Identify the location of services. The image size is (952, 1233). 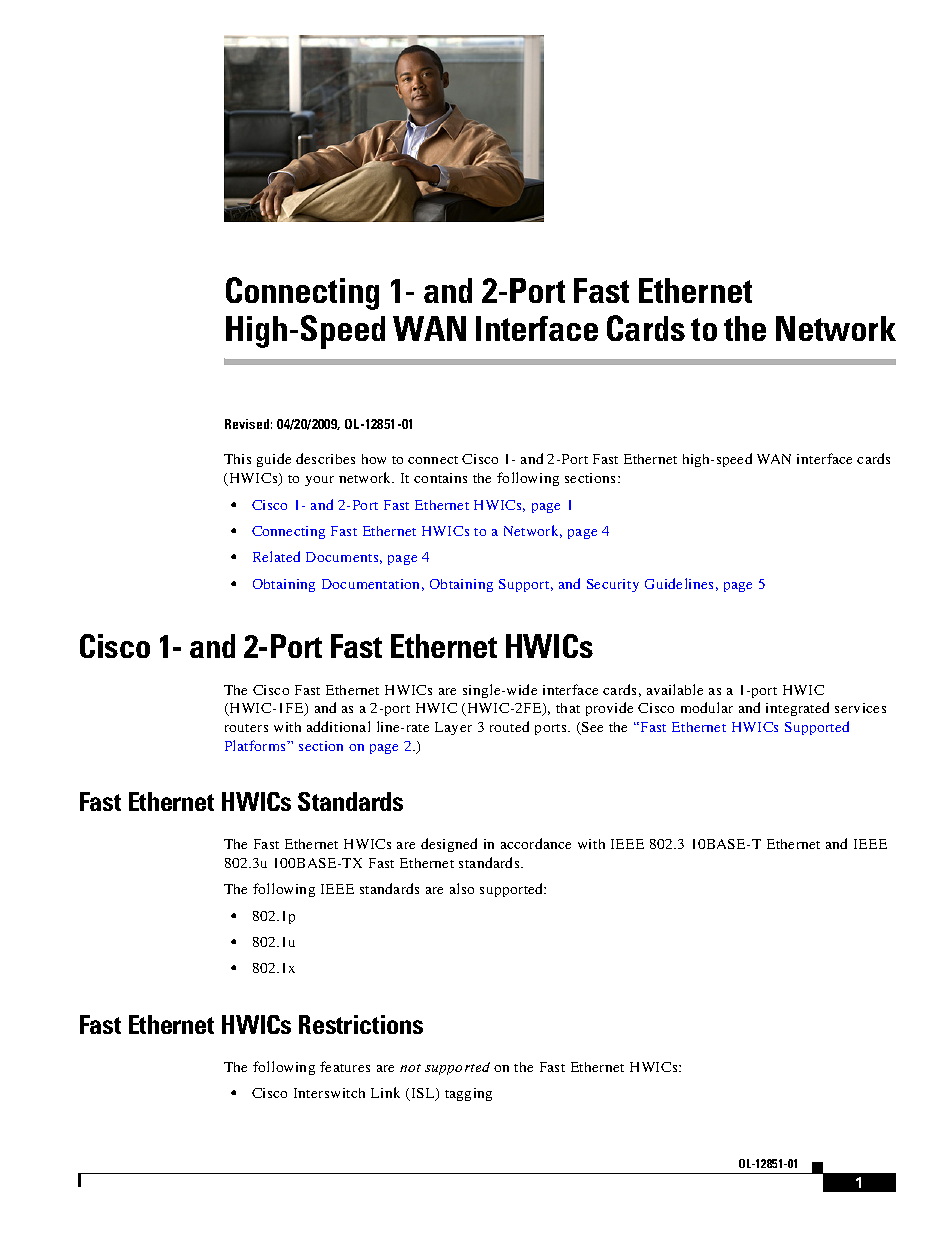
(860, 708).
